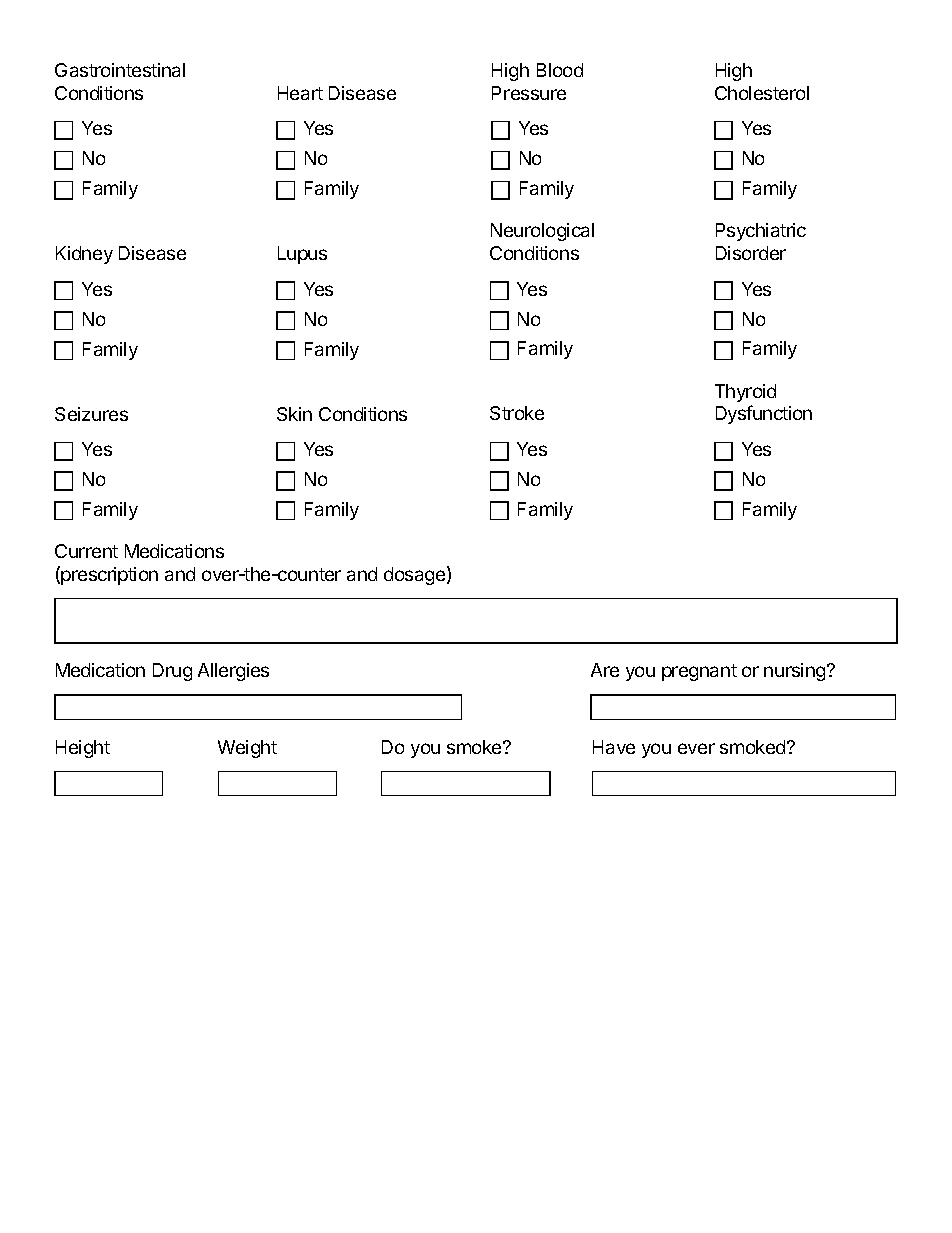 Image resolution: width=952 pixels, height=1233 pixels. I want to click on Have, so click(614, 747).
